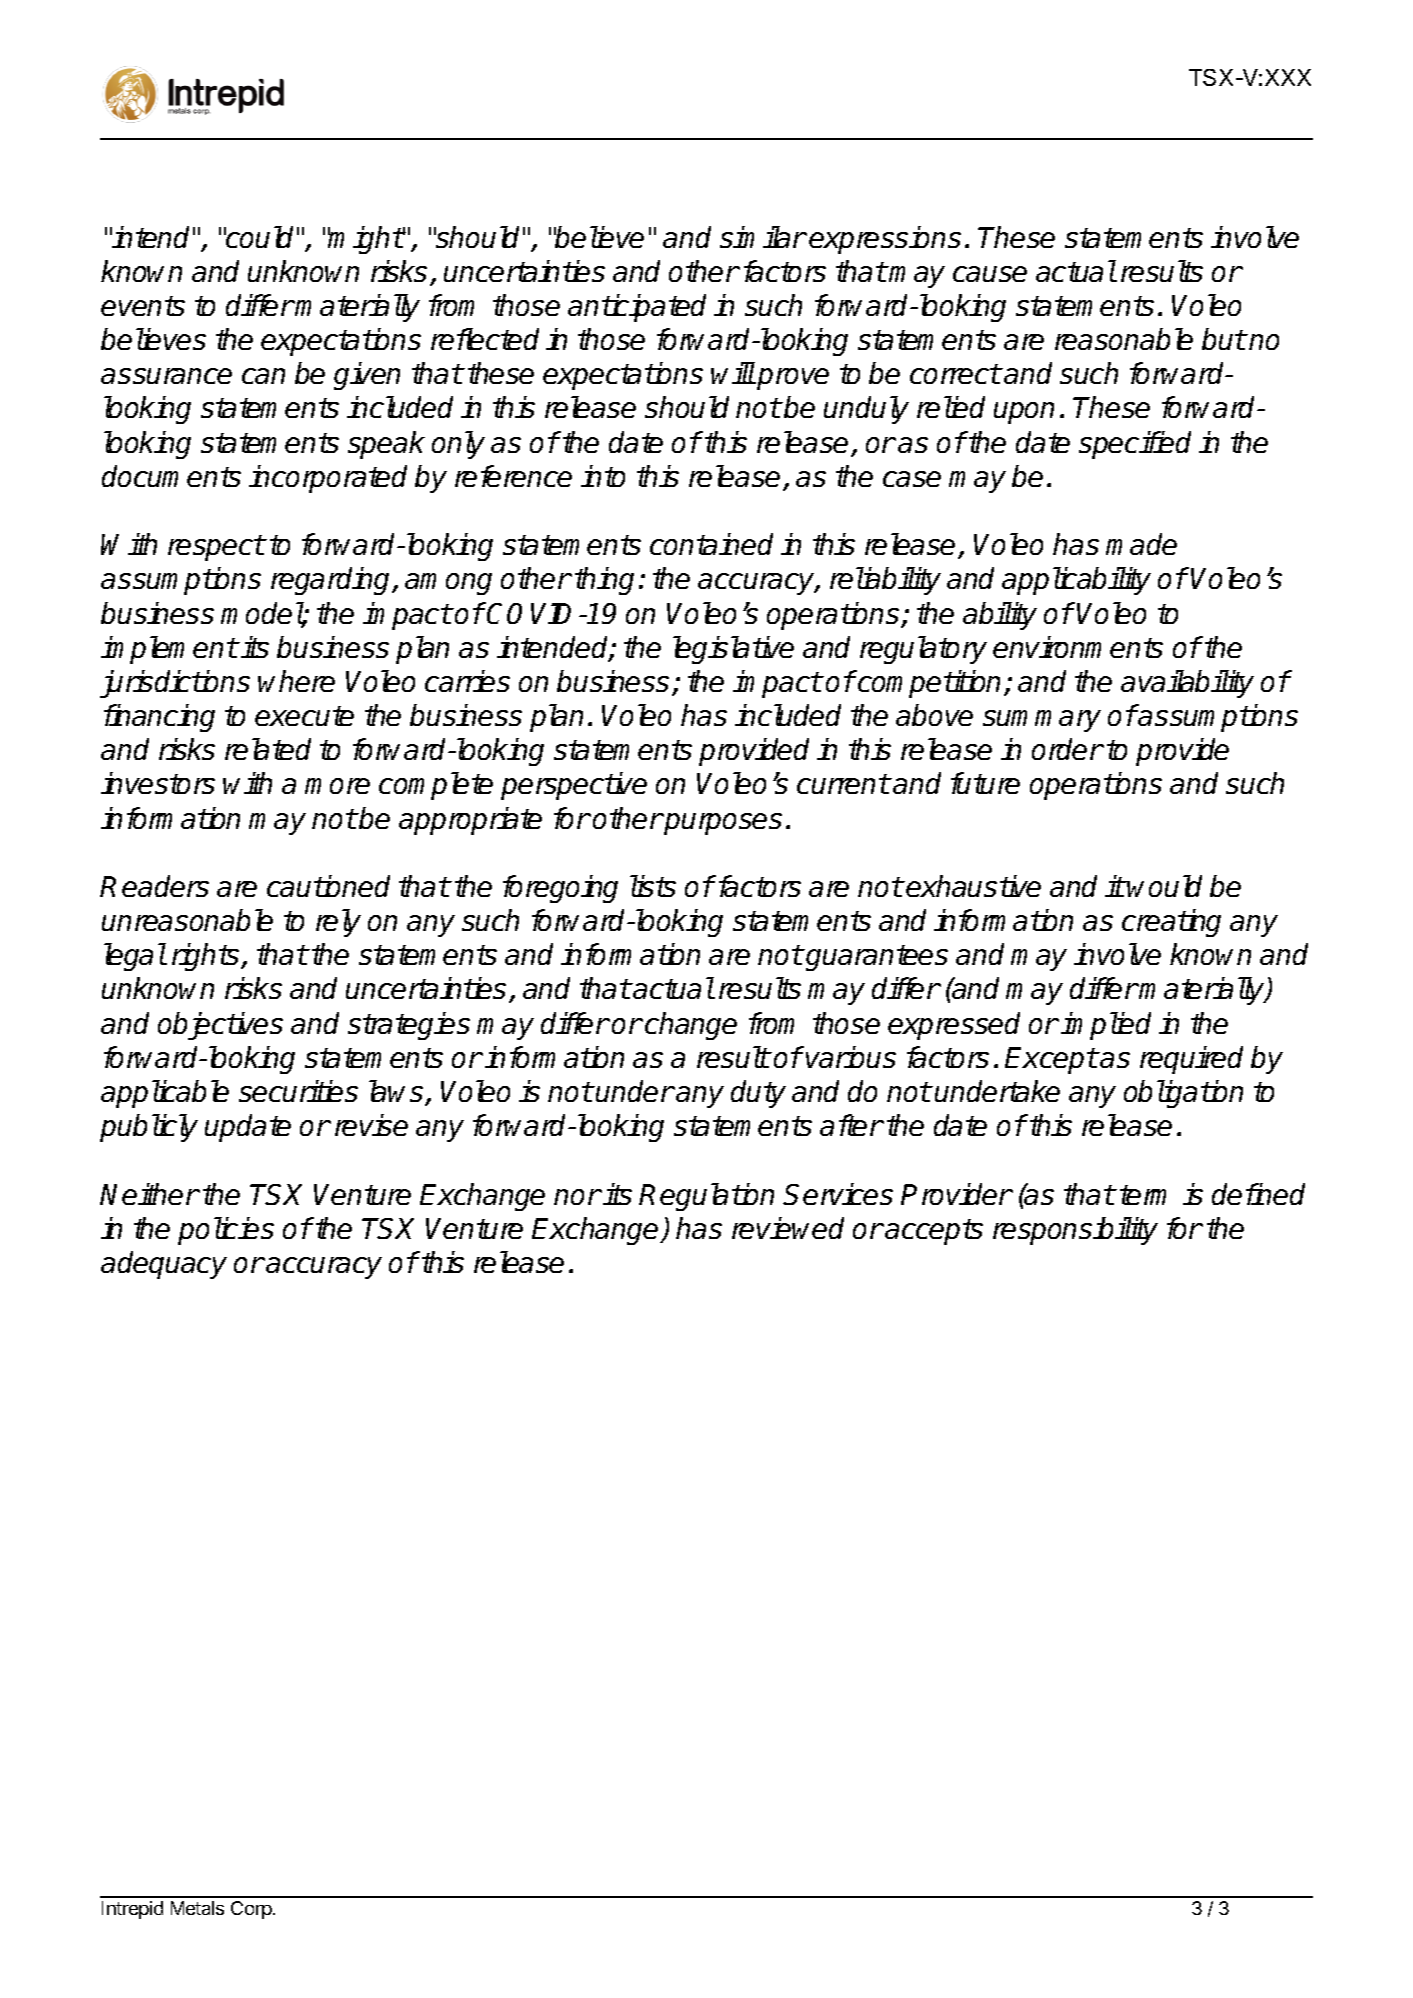  What do you see at coordinates (263, 376) in the page?
I see `can` at bounding box center [263, 376].
